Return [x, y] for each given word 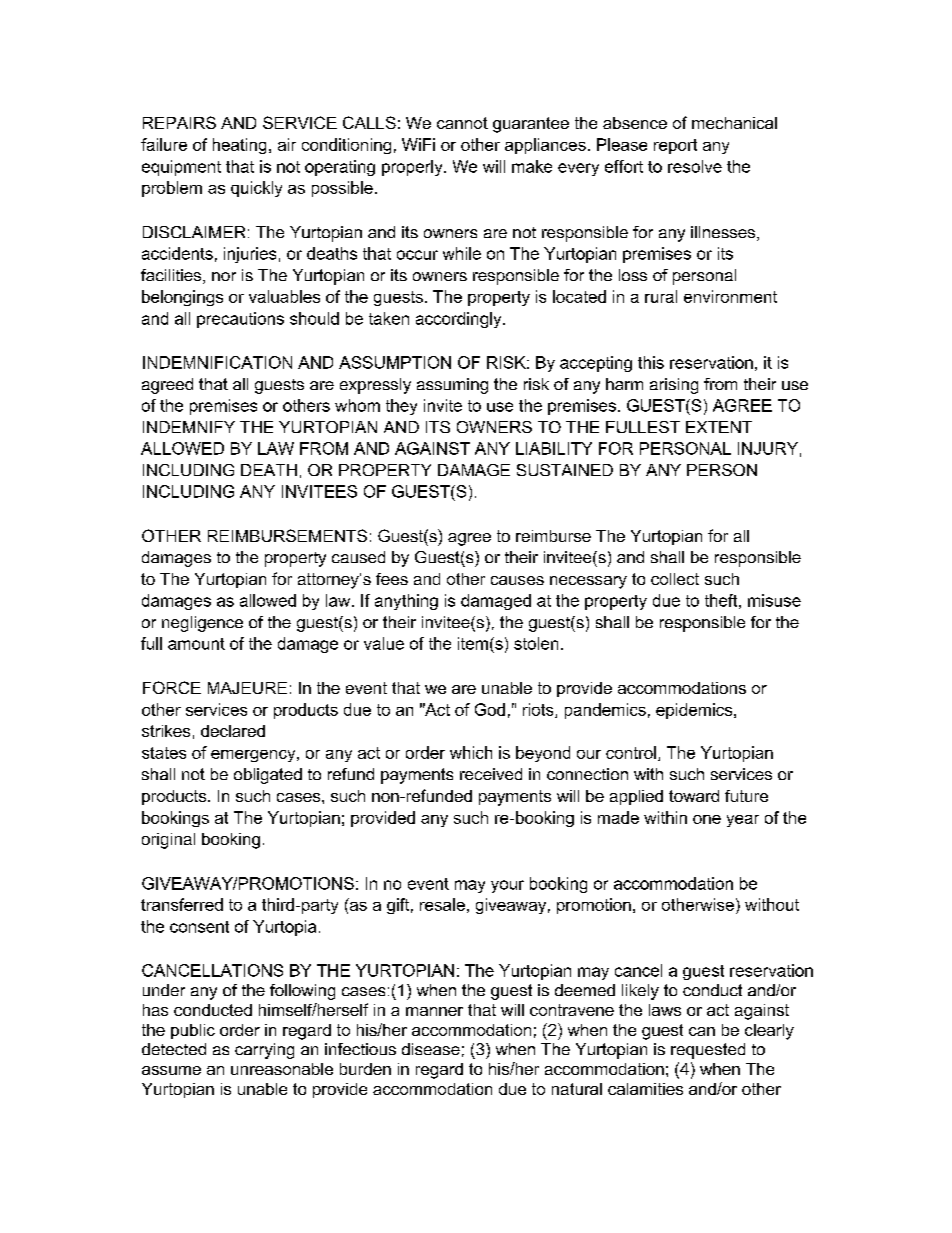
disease [431, 1049]
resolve [695, 166]
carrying [264, 1051]
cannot [462, 123]
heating [239, 146]
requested [708, 1051]
